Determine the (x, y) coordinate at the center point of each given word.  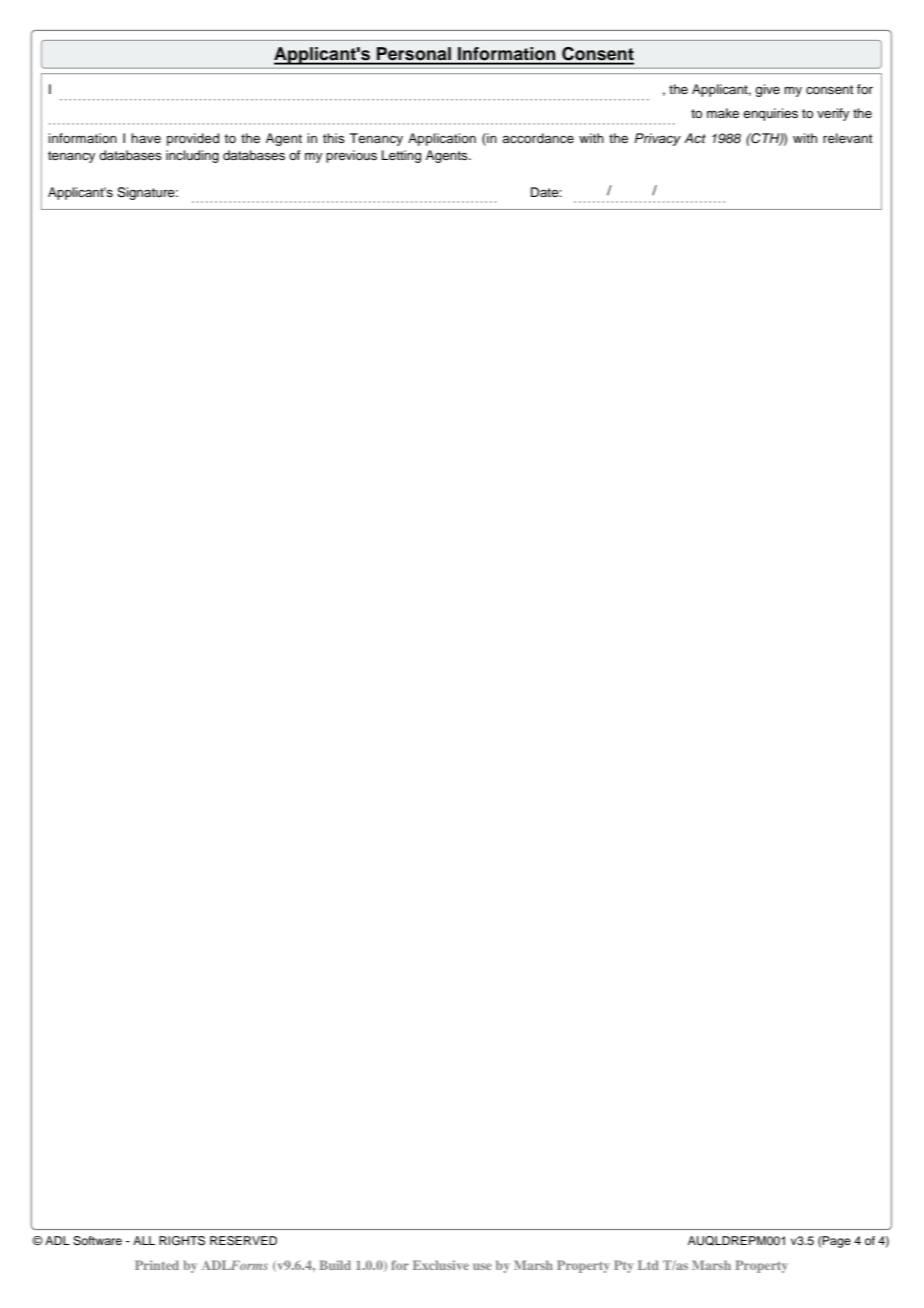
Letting (401, 156)
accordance (538, 138)
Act (695, 138)
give (767, 90)
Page (836, 1242)
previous (351, 156)
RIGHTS (182, 1241)
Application (442, 139)
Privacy (657, 139)
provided (193, 139)
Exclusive (441, 1265)
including (192, 156)
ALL (144, 1240)
